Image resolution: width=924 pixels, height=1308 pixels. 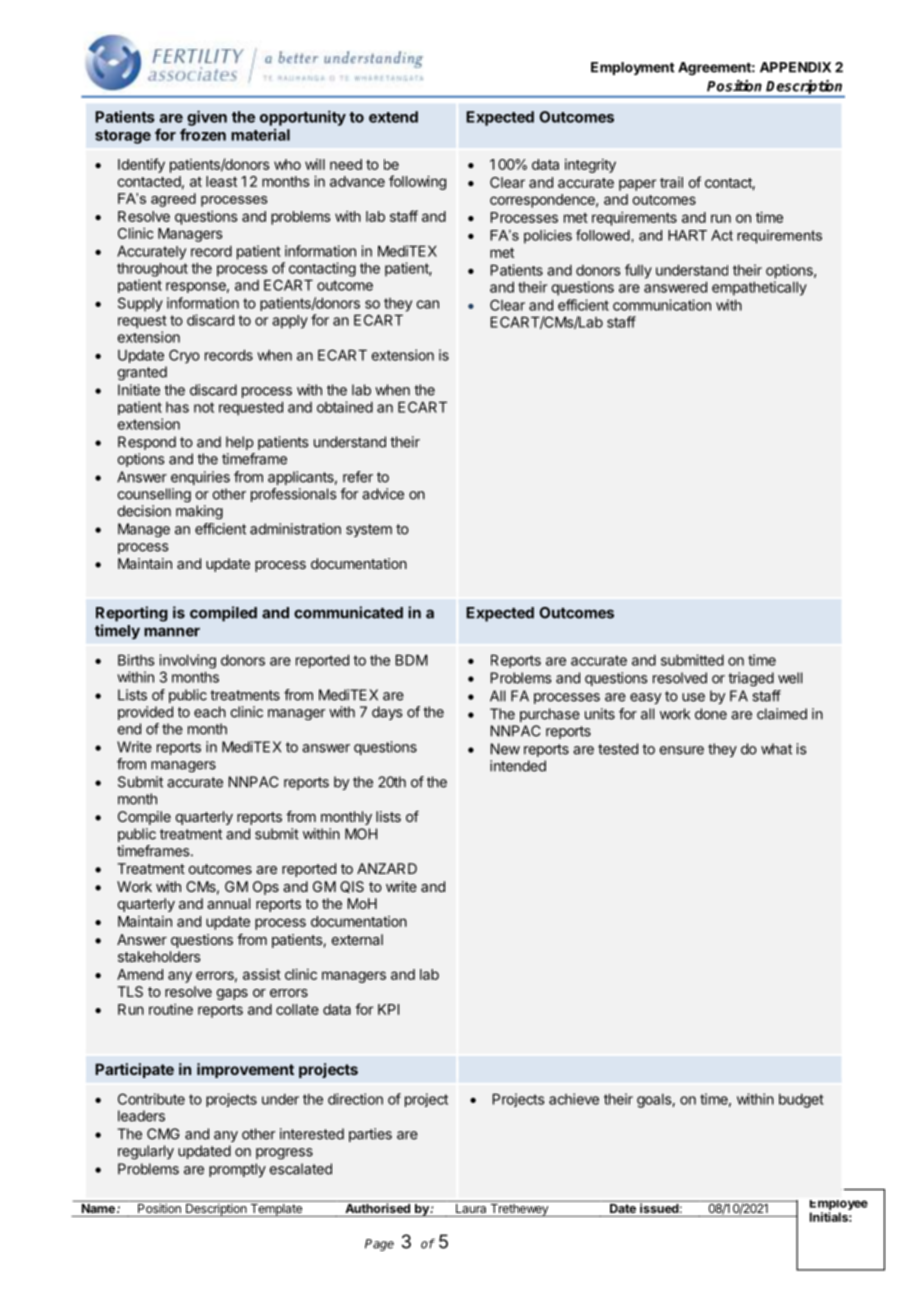 I want to click on annual, so click(x=228, y=903).
